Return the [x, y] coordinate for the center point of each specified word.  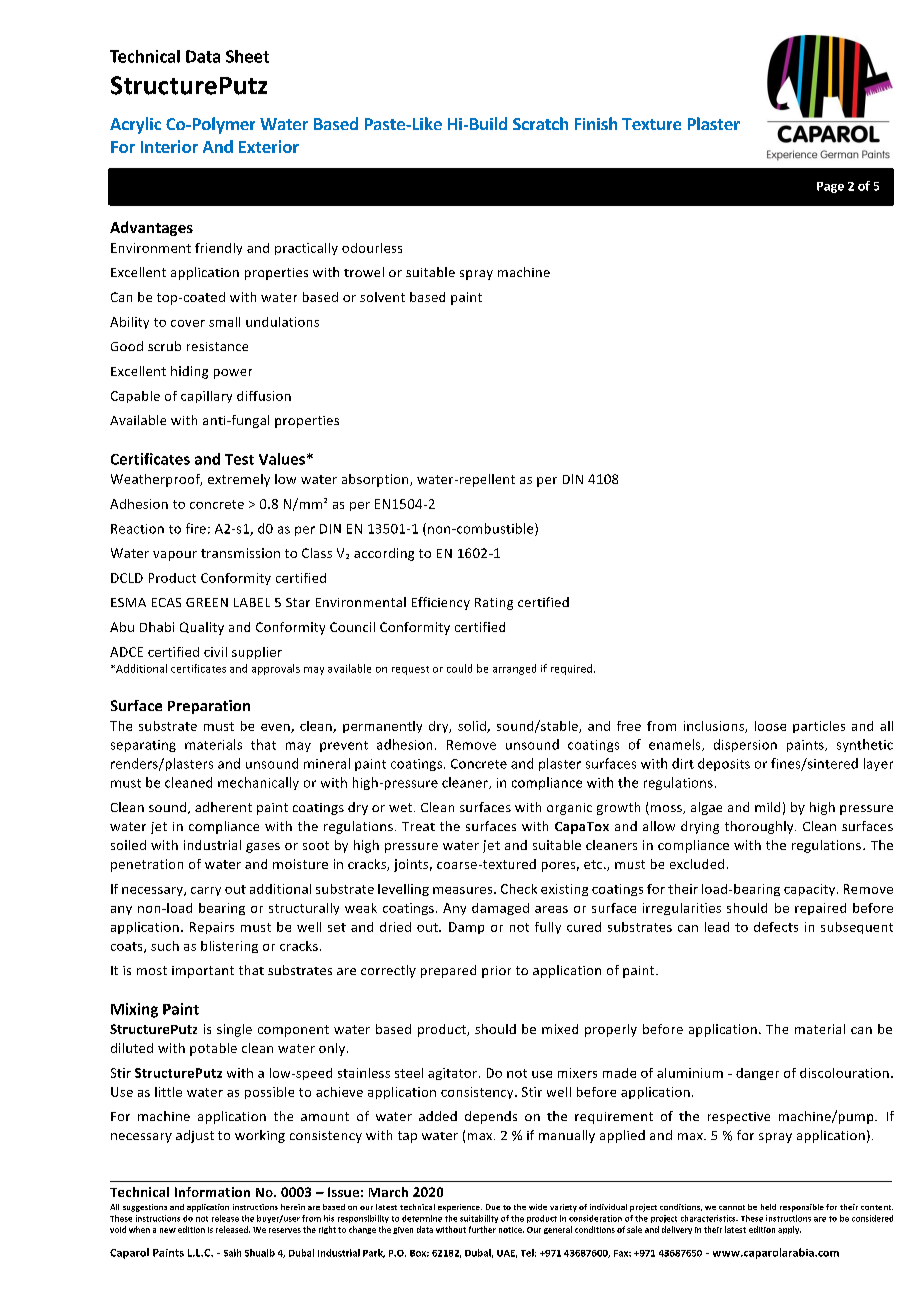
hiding [189, 372]
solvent [382, 297]
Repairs [212, 928]
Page [830, 187]
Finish [596, 123]
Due [493, 1207]
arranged [514, 669]
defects [776, 927]
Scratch [540, 123]
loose [770, 726]
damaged [500, 909]
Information [212, 1192]
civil [215, 652]
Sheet [247, 56]
